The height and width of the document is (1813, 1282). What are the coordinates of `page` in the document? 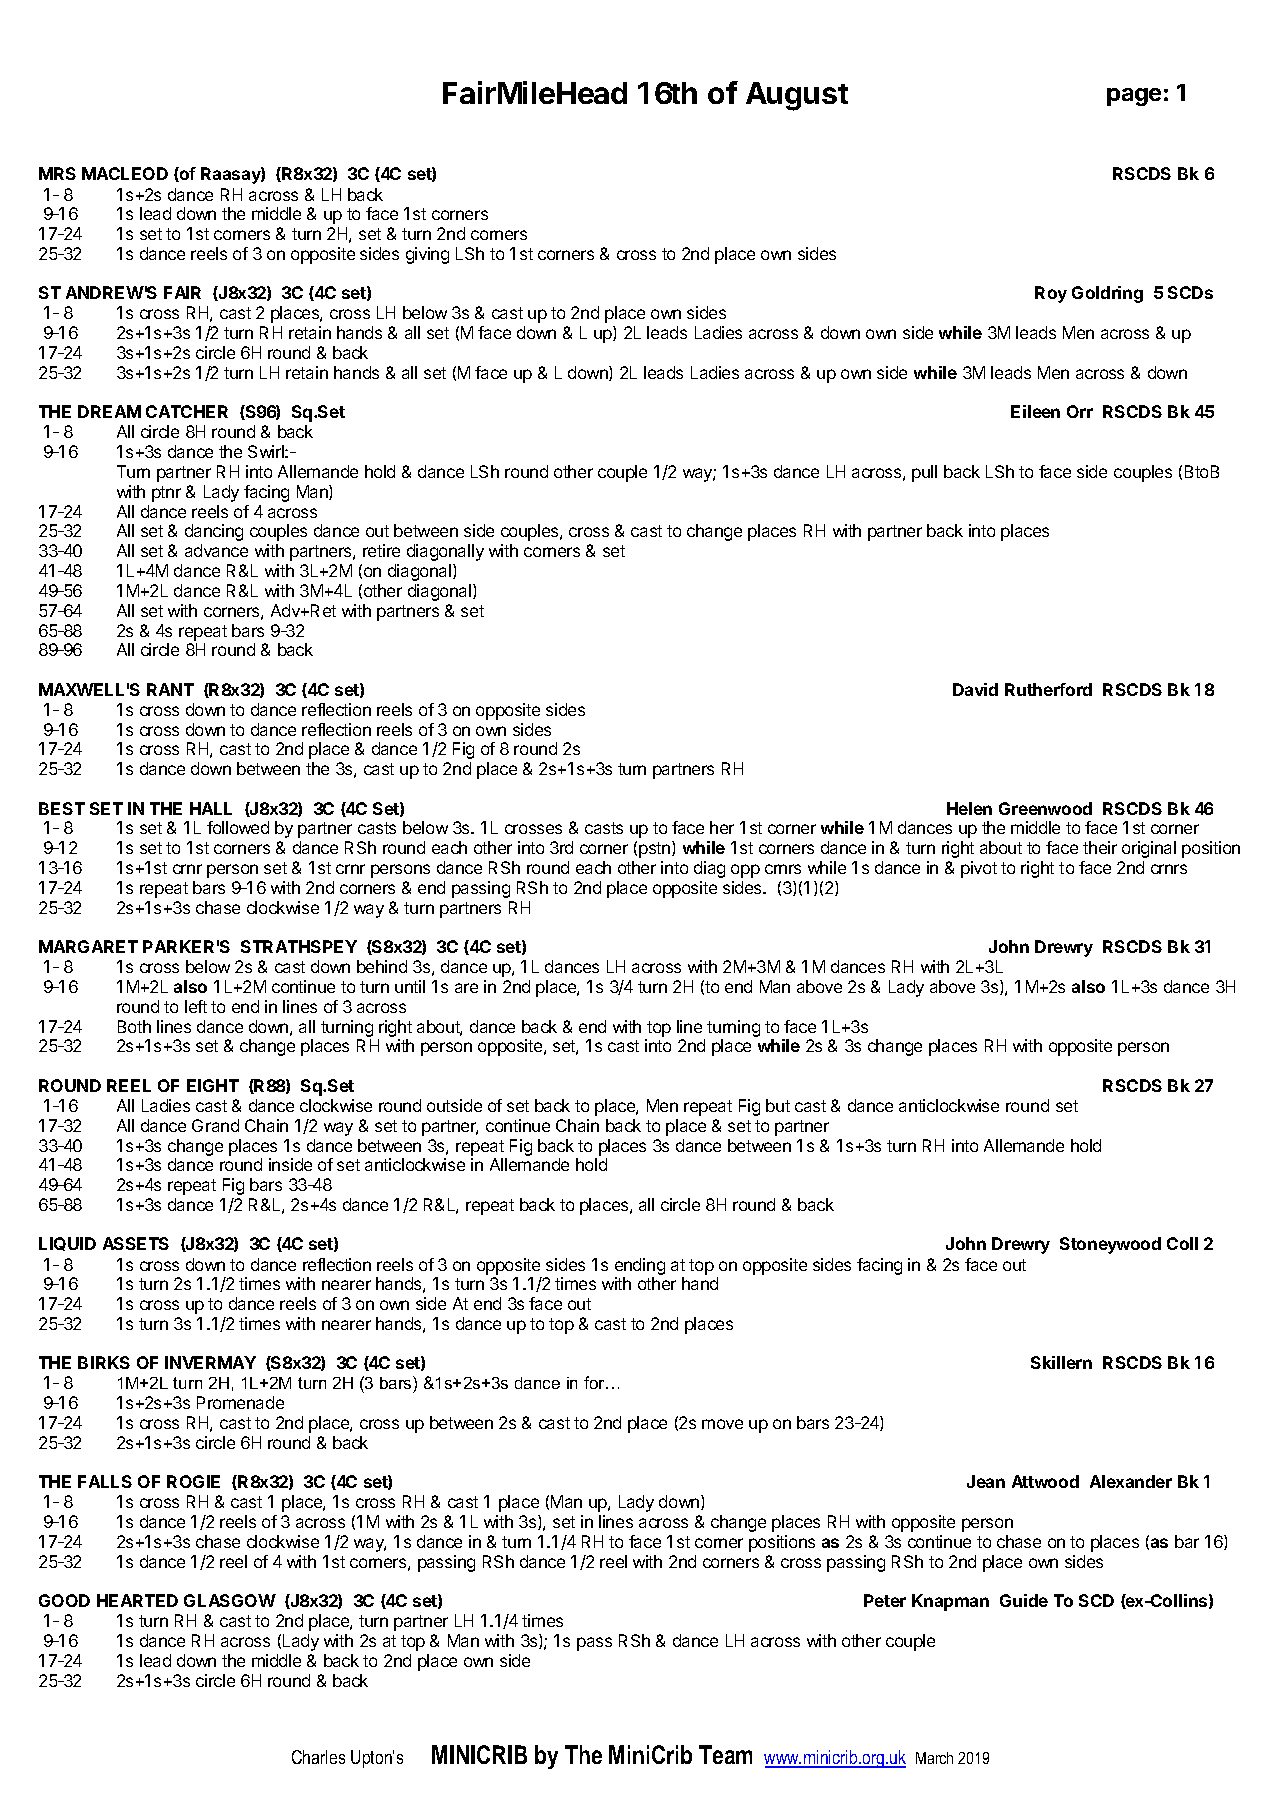 It's located at (1134, 97).
